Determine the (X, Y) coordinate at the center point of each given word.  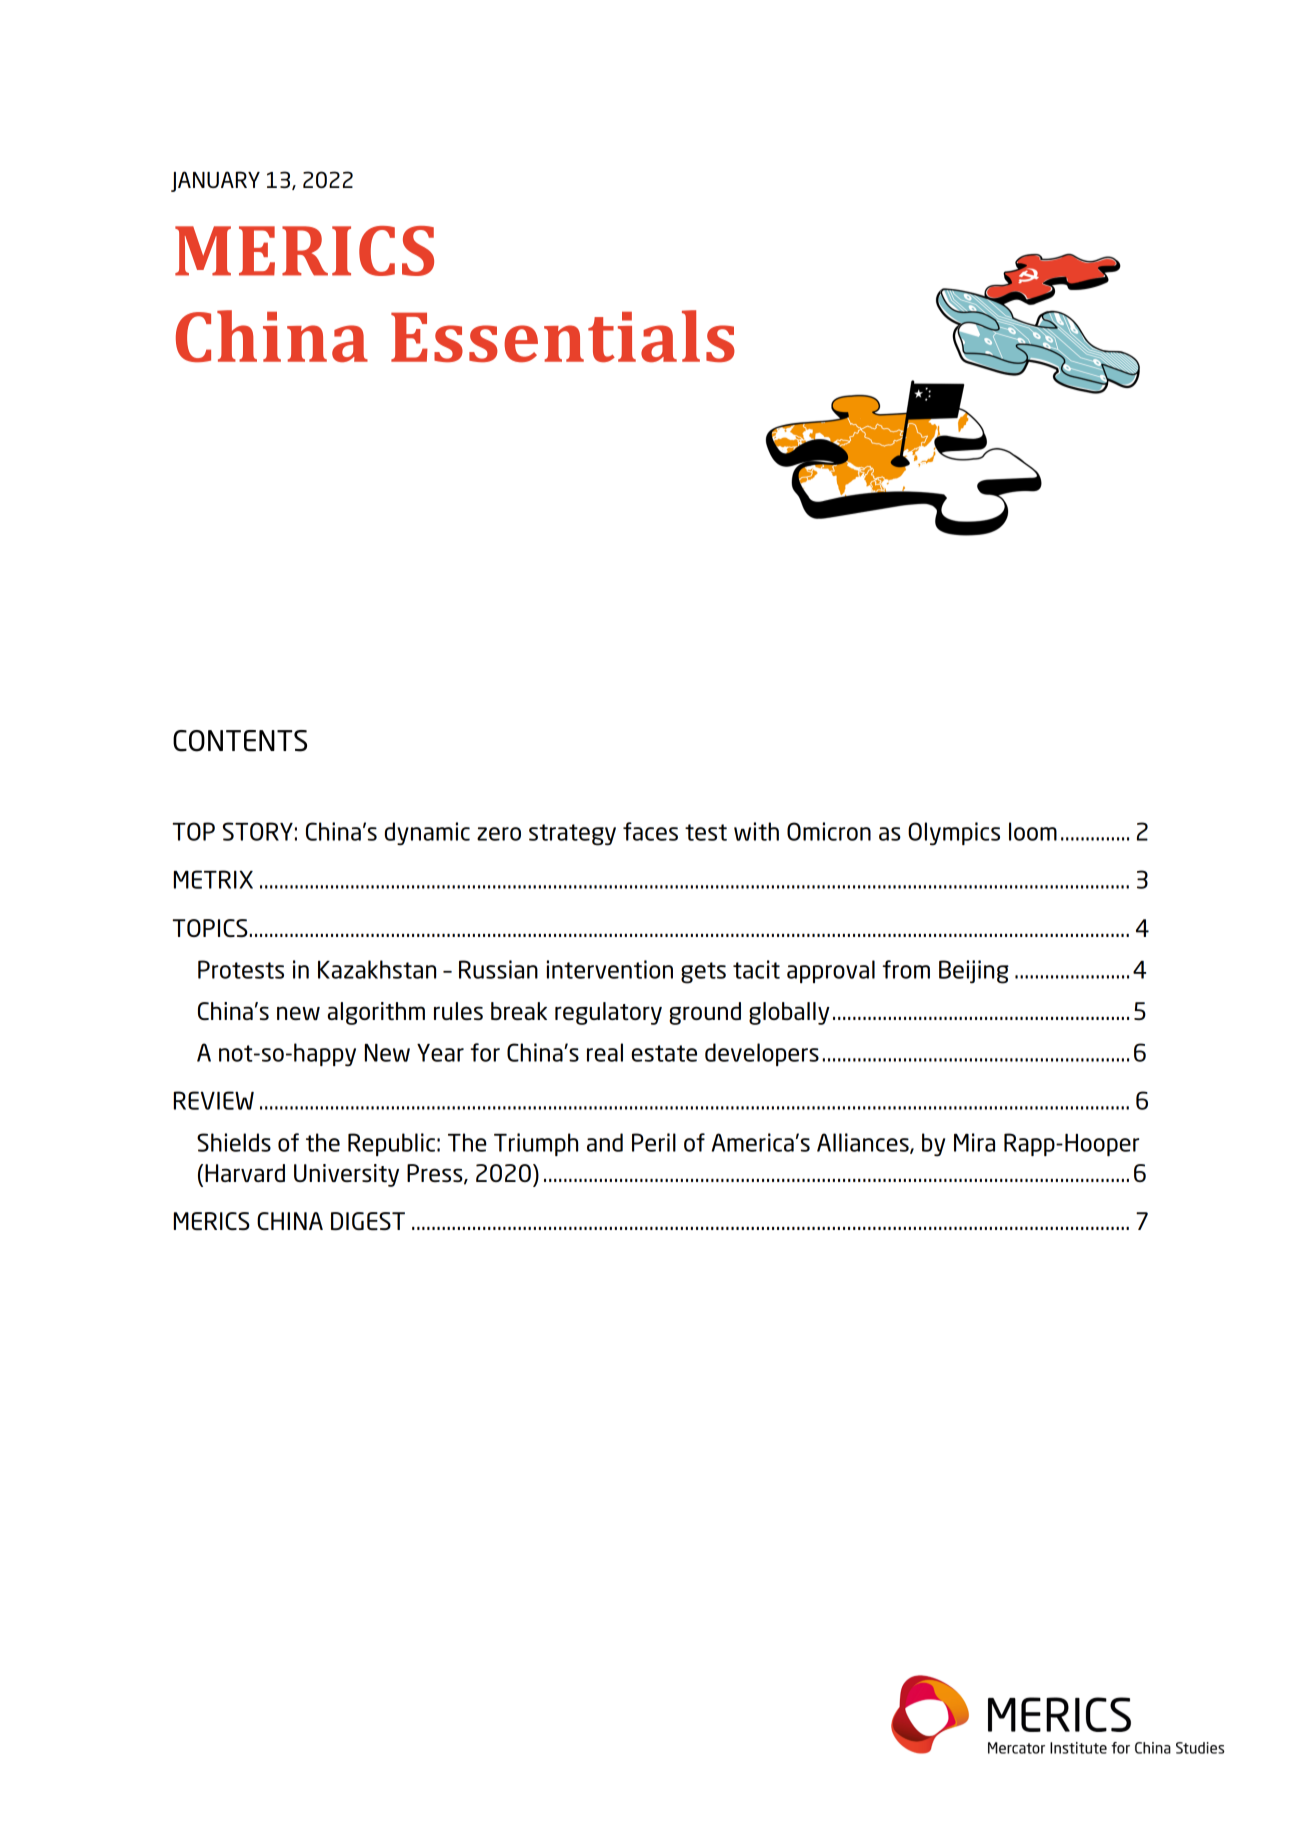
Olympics (954, 834)
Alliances (864, 1143)
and (605, 1142)
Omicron (829, 831)
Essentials (563, 336)
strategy (572, 835)
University (346, 1175)
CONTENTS (240, 741)
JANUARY (215, 181)
